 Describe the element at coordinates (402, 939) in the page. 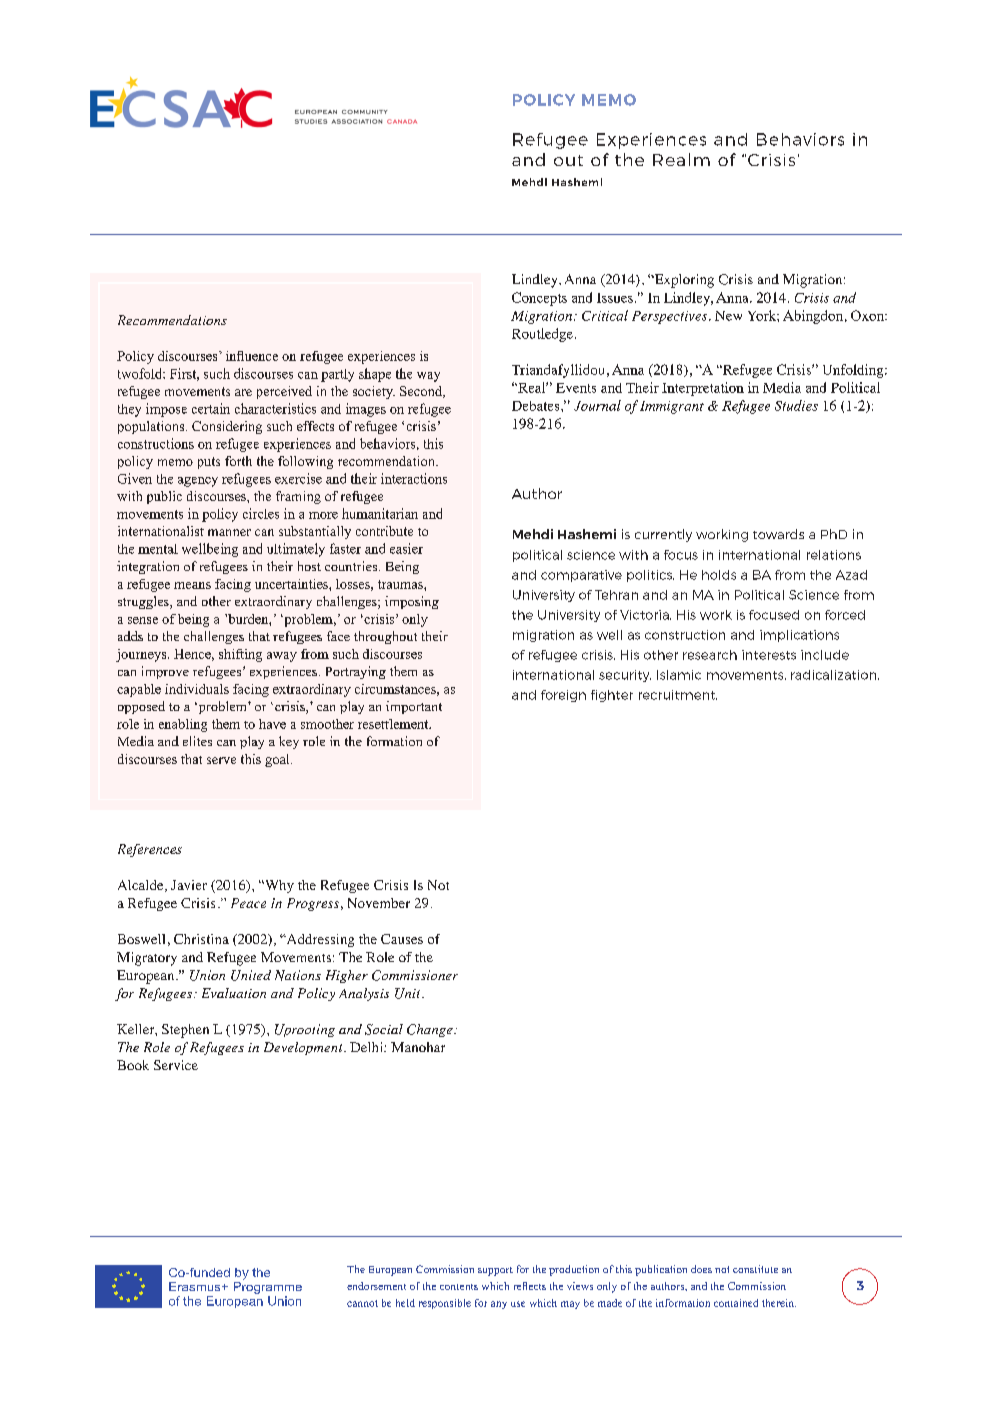

I see `Causes` at that location.
